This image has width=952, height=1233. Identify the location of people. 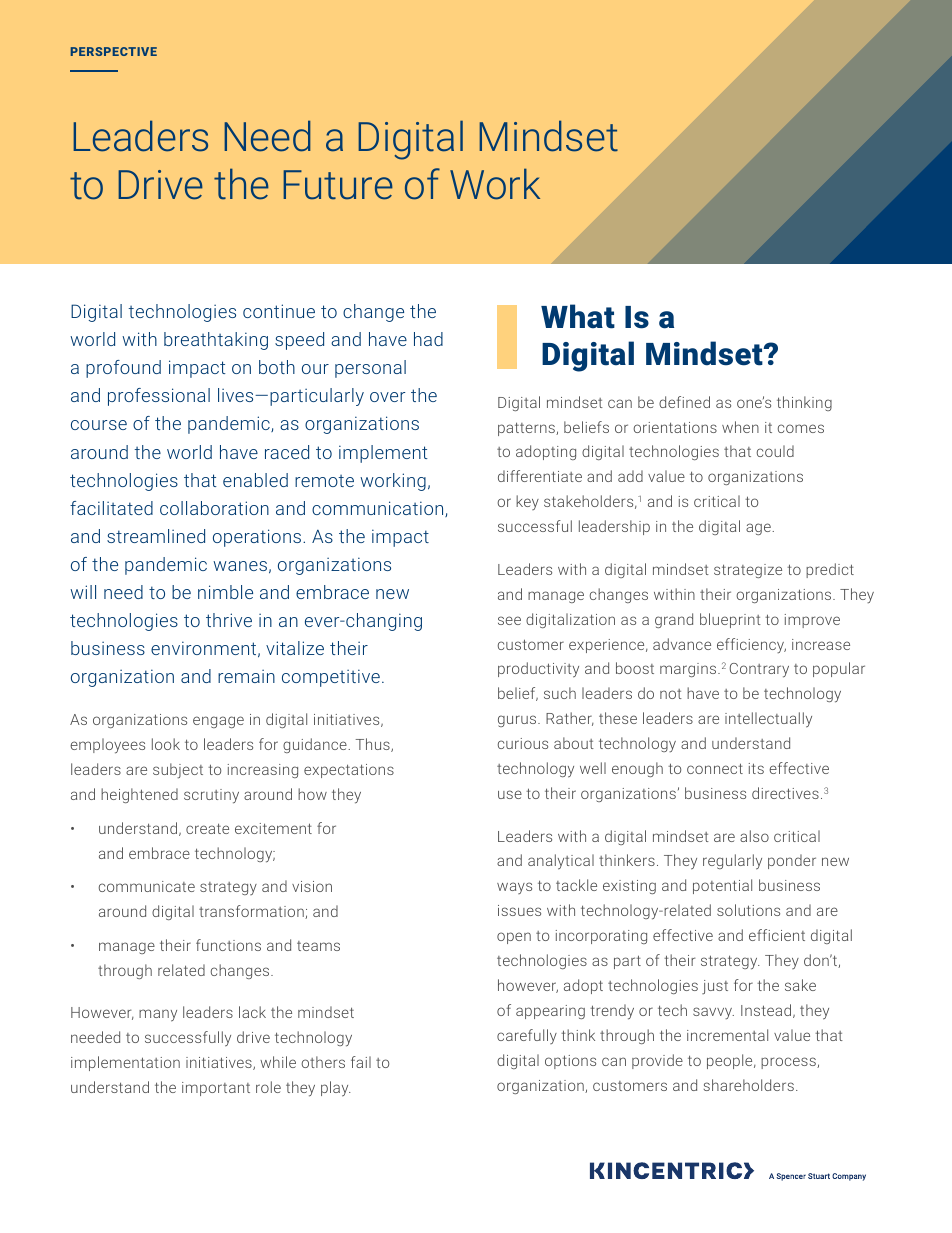
(731, 1061).
